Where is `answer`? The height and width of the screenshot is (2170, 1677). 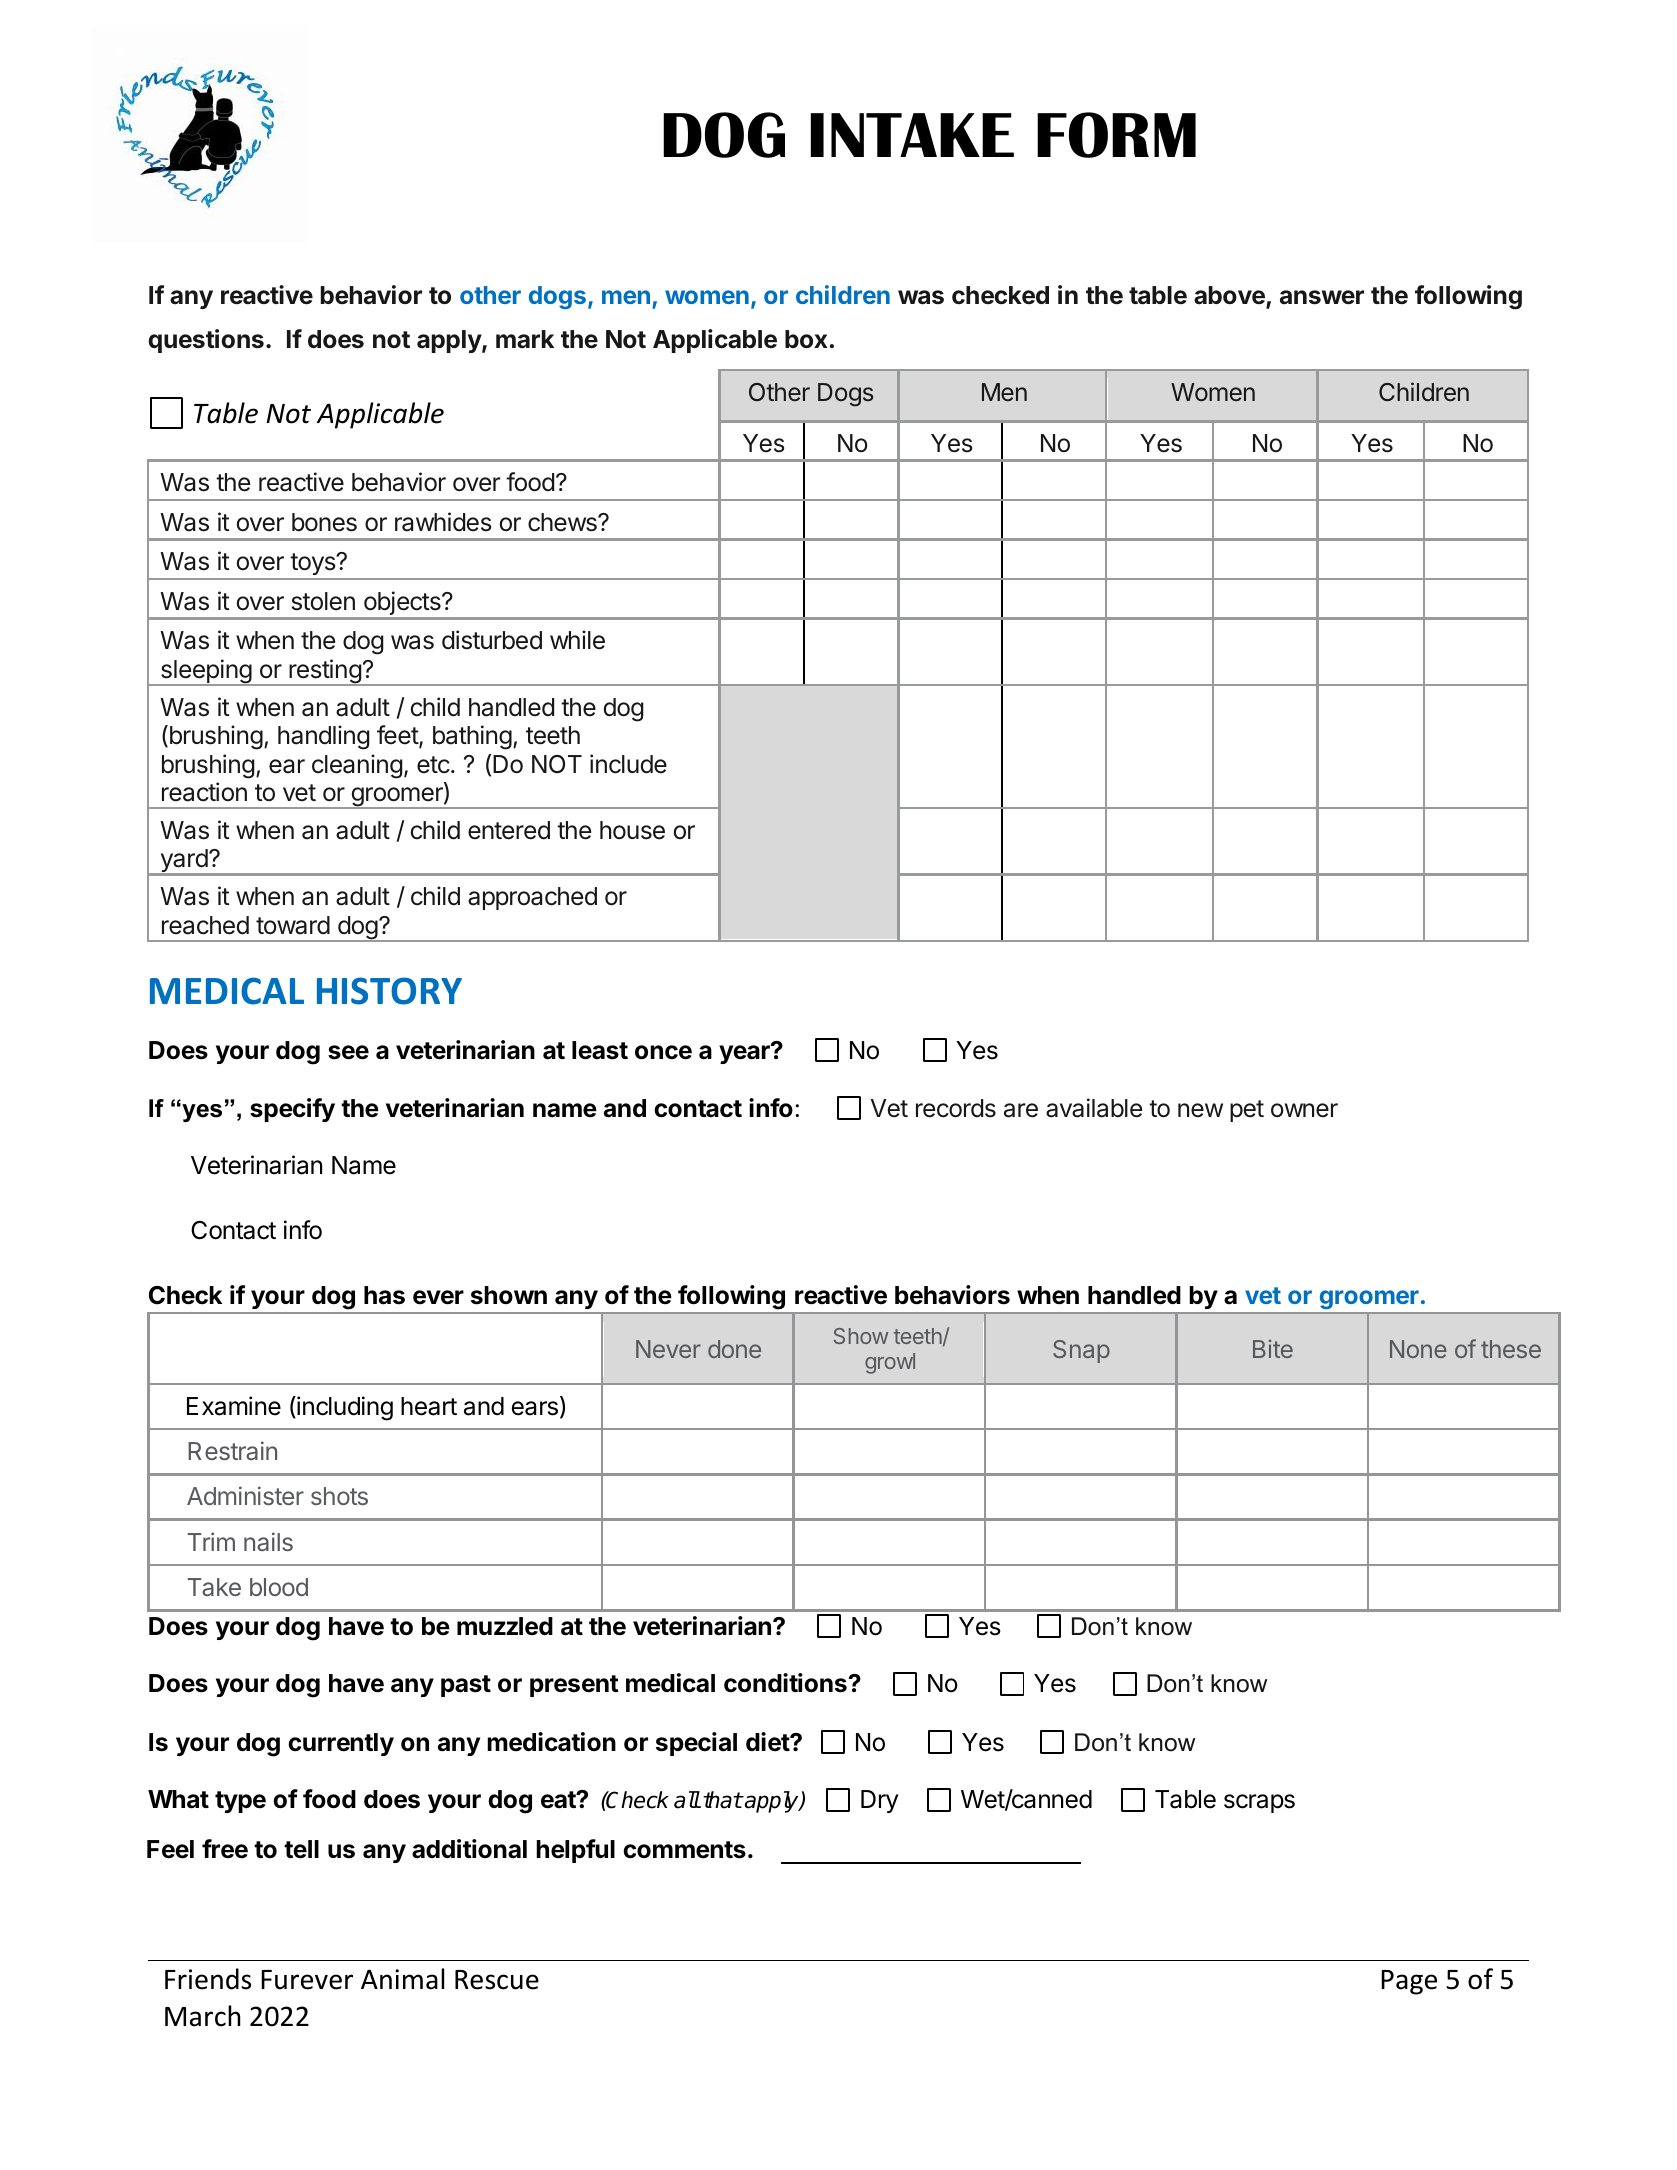
answer is located at coordinates (1322, 297).
